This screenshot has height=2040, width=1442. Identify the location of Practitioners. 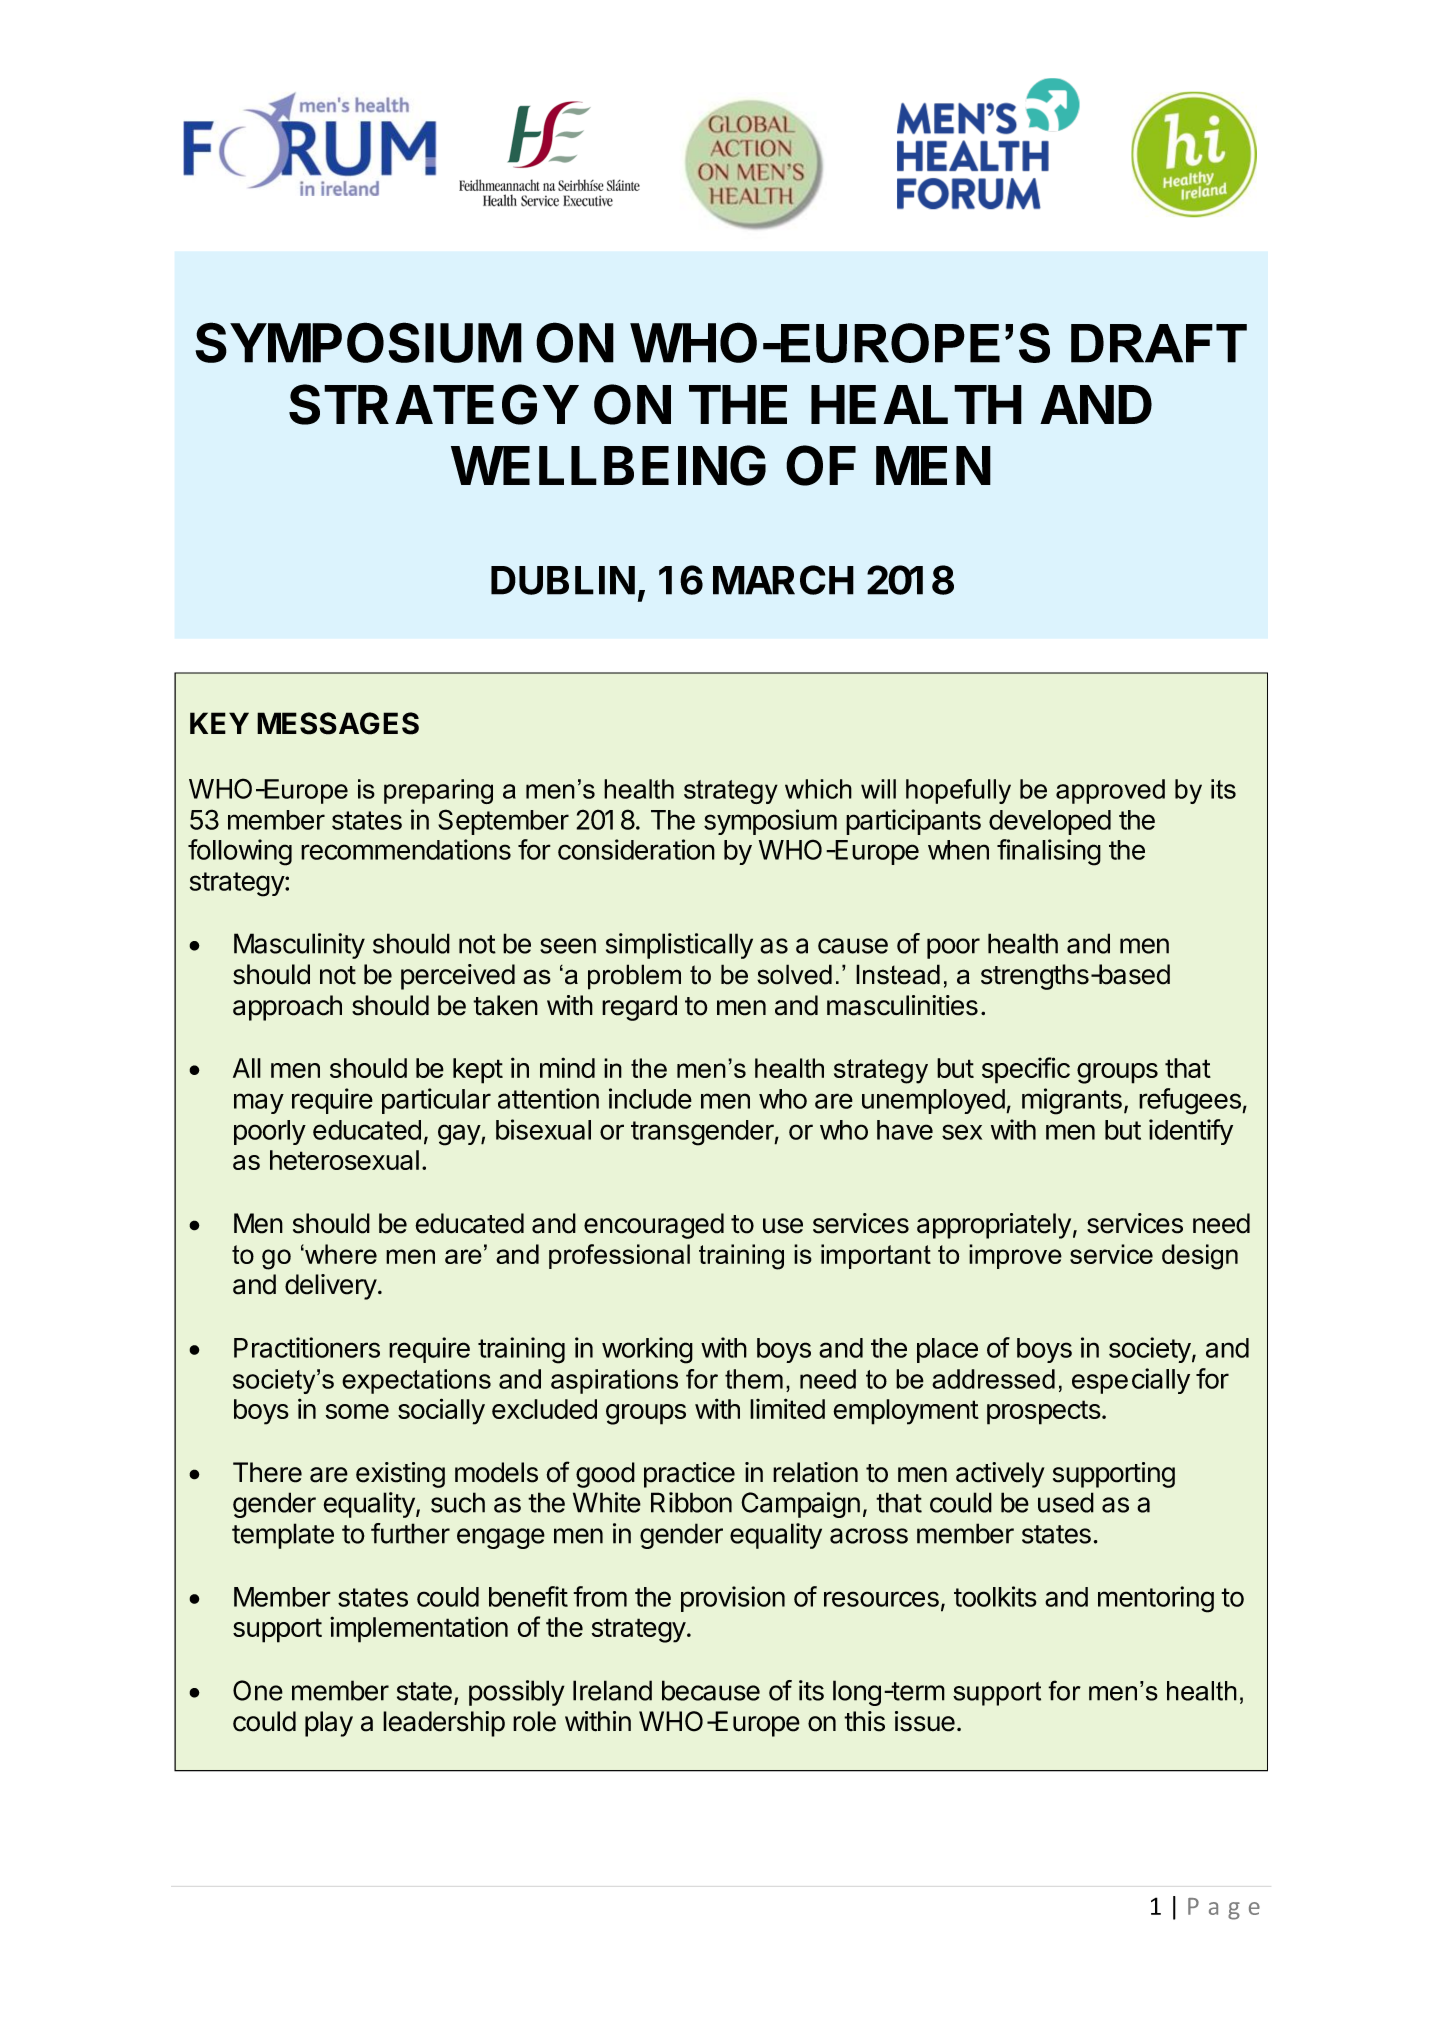
(307, 1347).
